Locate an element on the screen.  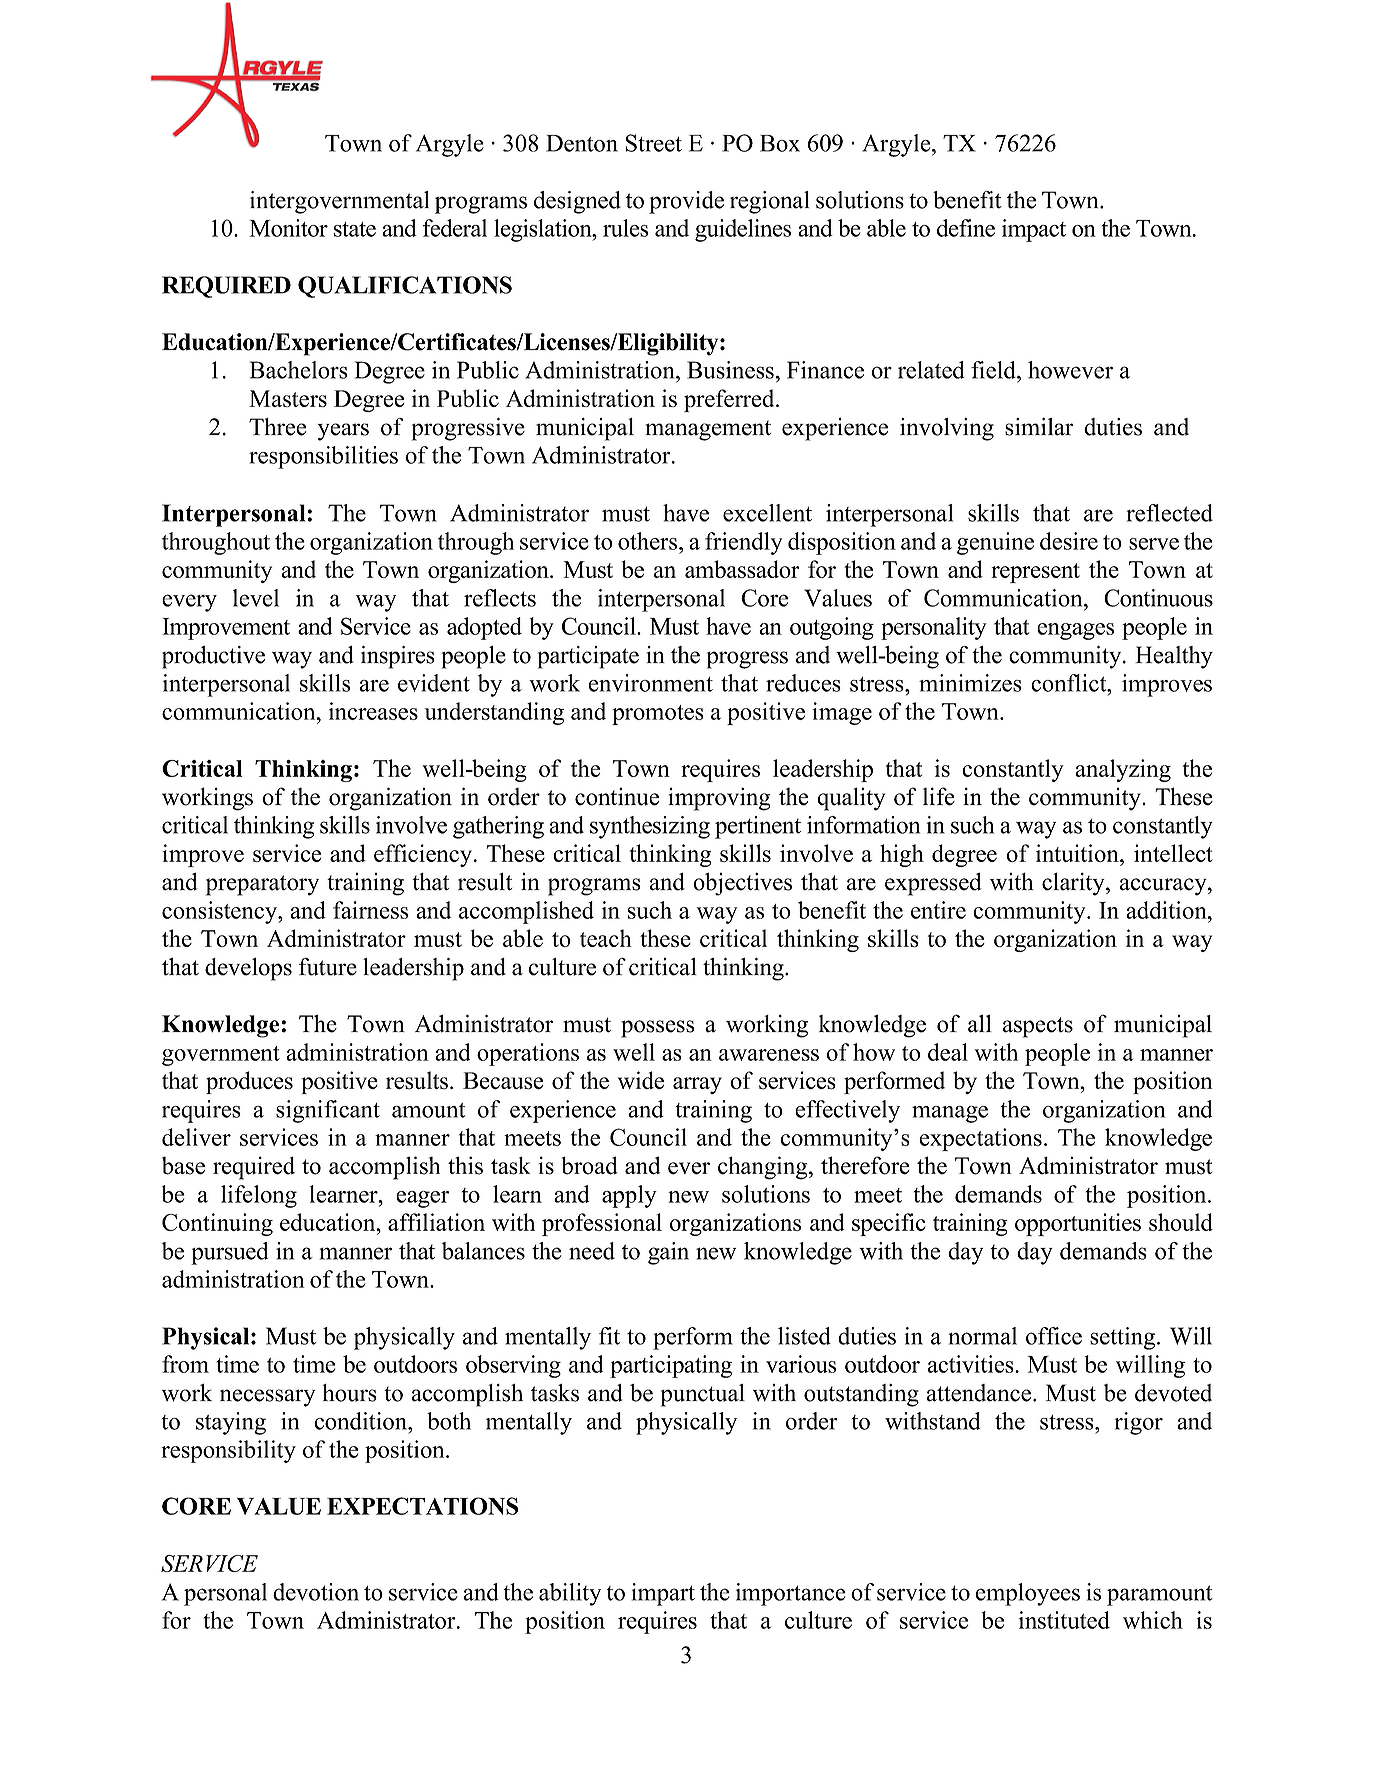
objectives is located at coordinates (742, 884).
